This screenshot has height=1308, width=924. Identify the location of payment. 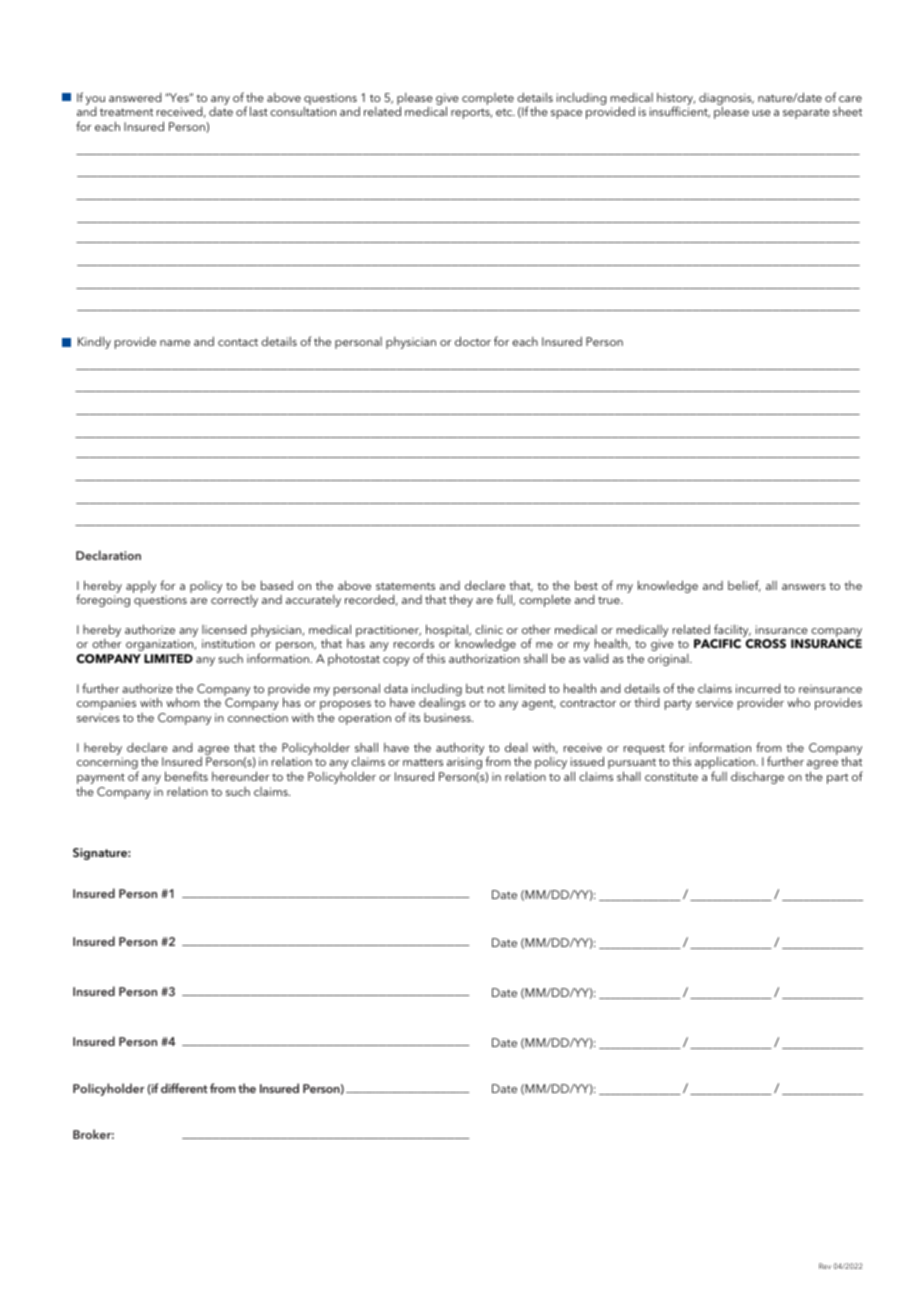
(101, 780).
